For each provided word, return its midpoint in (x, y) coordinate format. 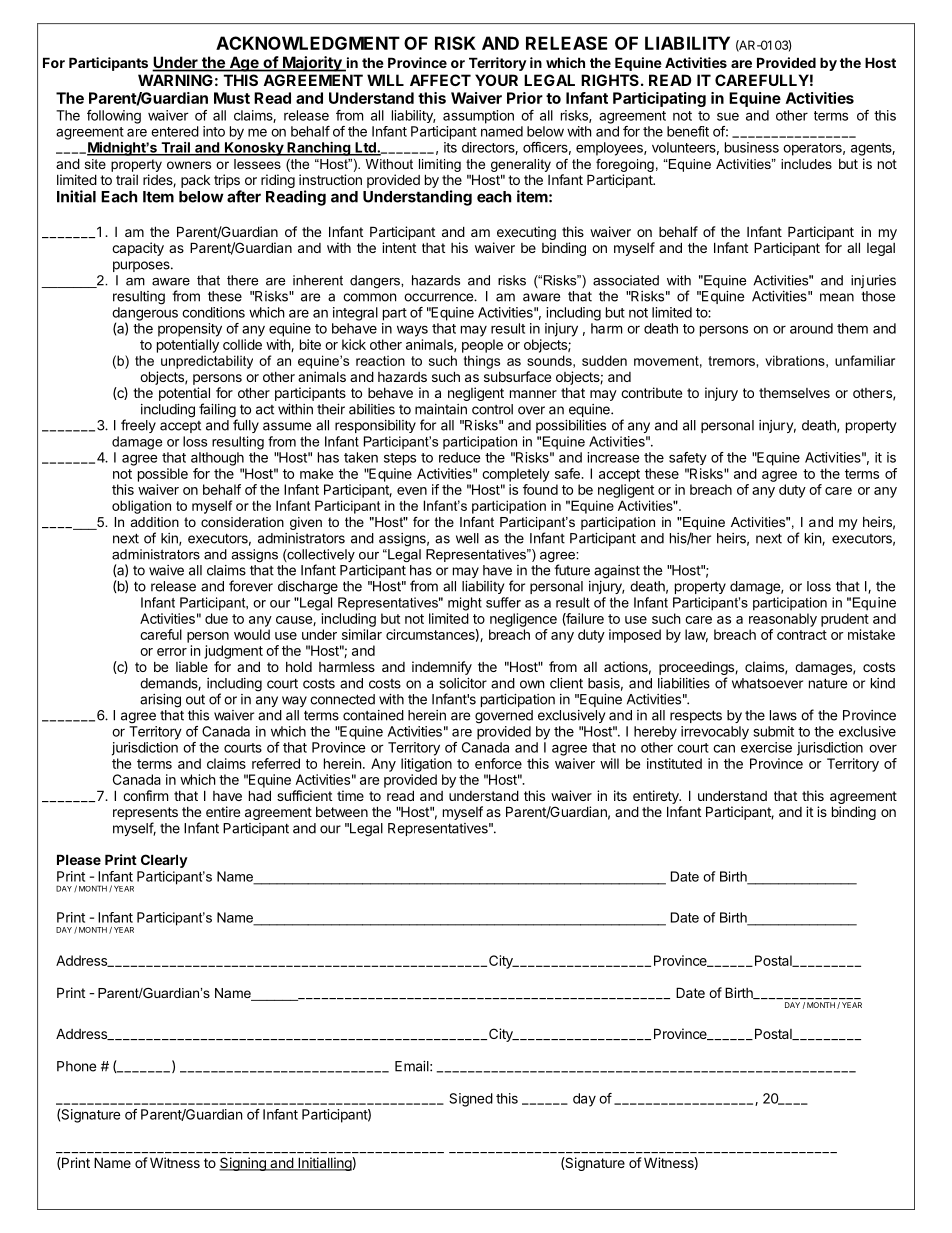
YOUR (496, 80)
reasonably (783, 620)
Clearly (164, 861)
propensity (190, 330)
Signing (243, 1164)
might (465, 604)
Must (232, 98)
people (482, 346)
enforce (498, 763)
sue (728, 116)
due (216, 618)
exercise (766, 747)
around (811, 328)
